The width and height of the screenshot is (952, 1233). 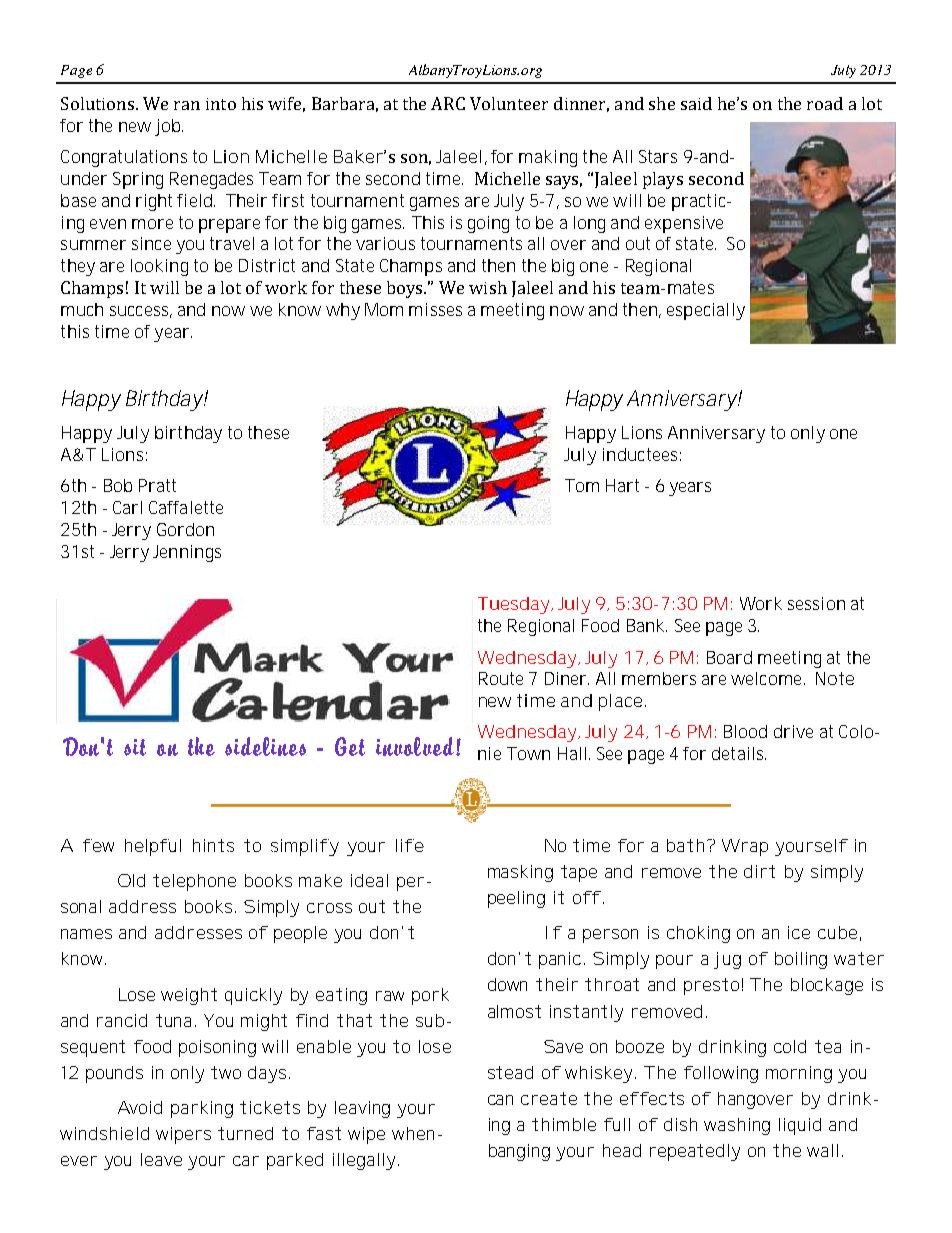 I want to click on dirt, so click(x=759, y=871).
